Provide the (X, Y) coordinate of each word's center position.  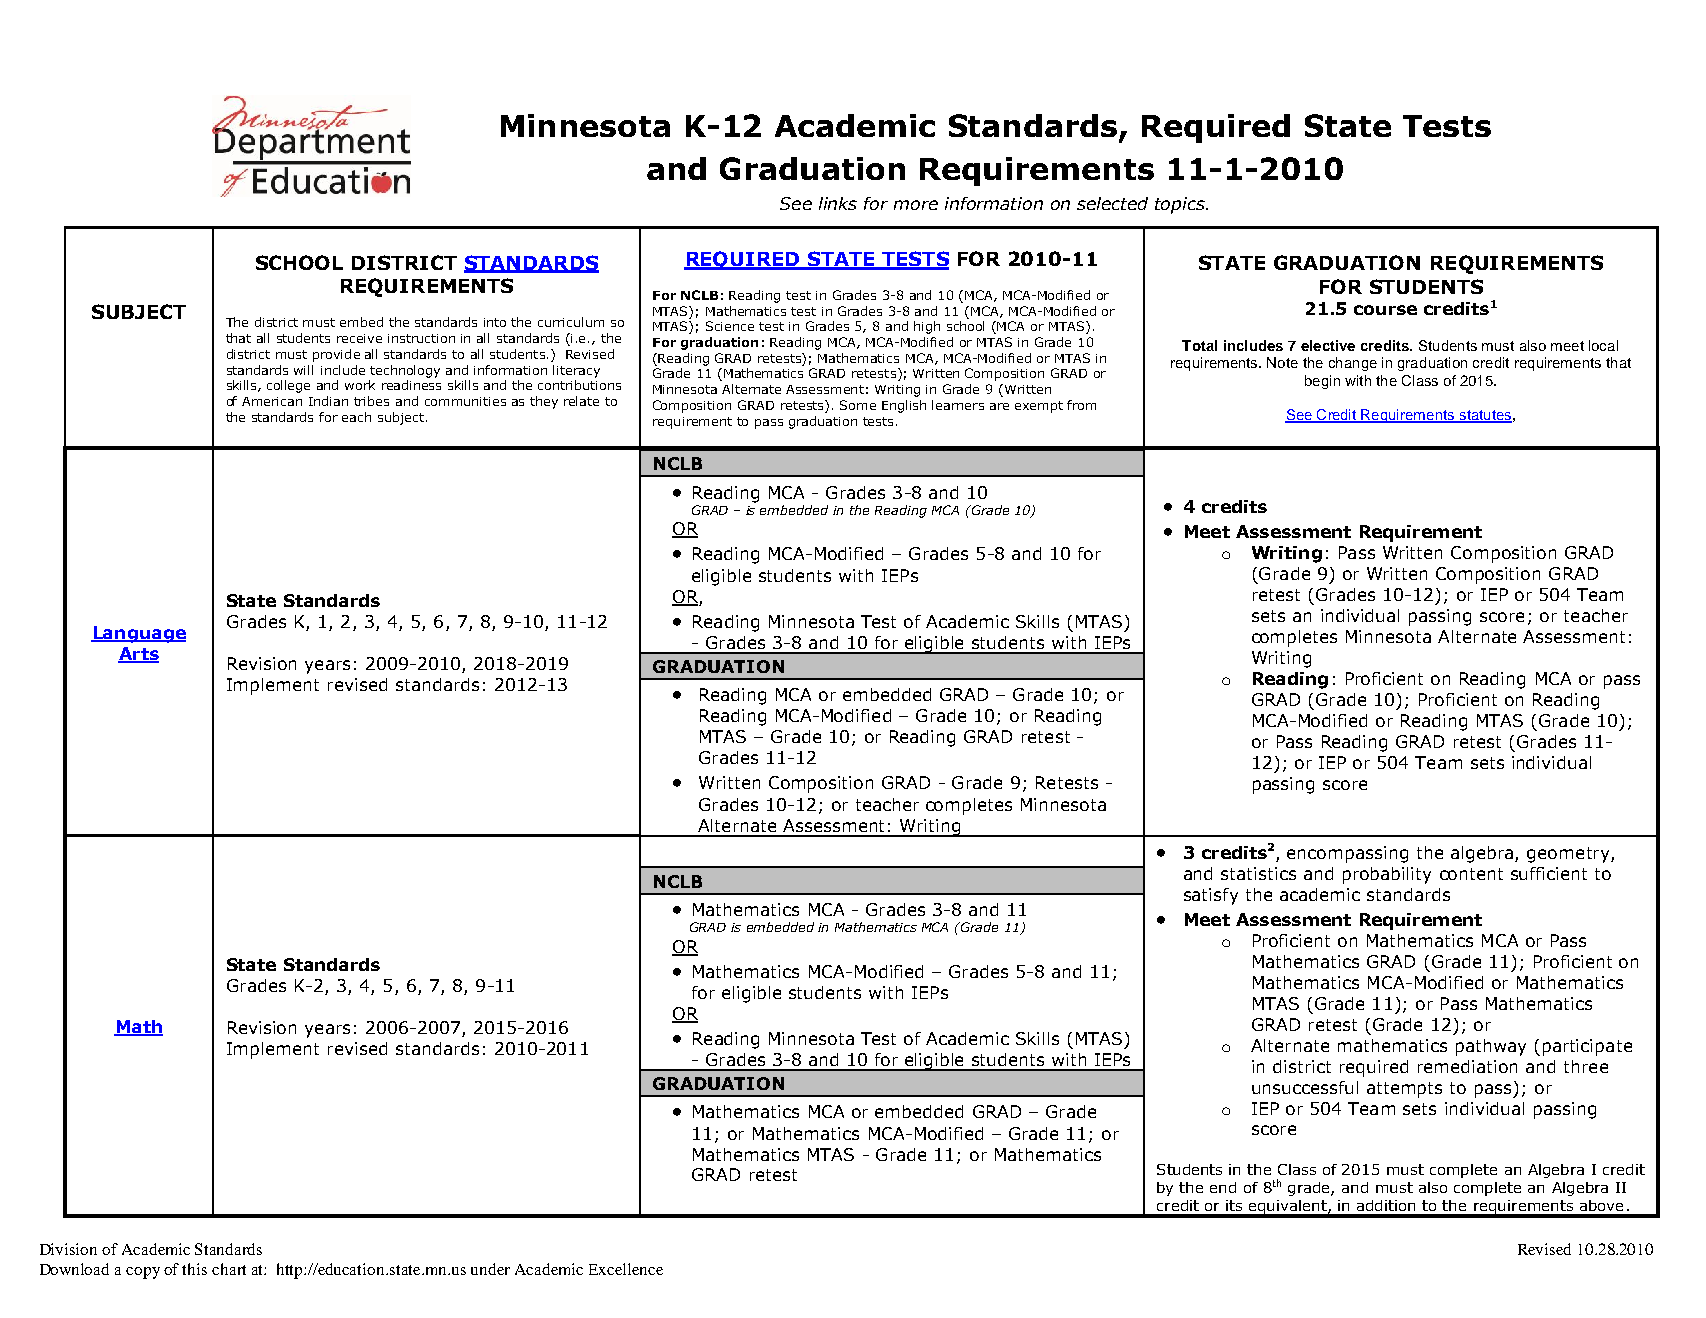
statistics (1258, 873)
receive (359, 338)
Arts (138, 654)
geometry (1569, 855)
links (838, 203)
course (1385, 310)
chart (229, 1269)
